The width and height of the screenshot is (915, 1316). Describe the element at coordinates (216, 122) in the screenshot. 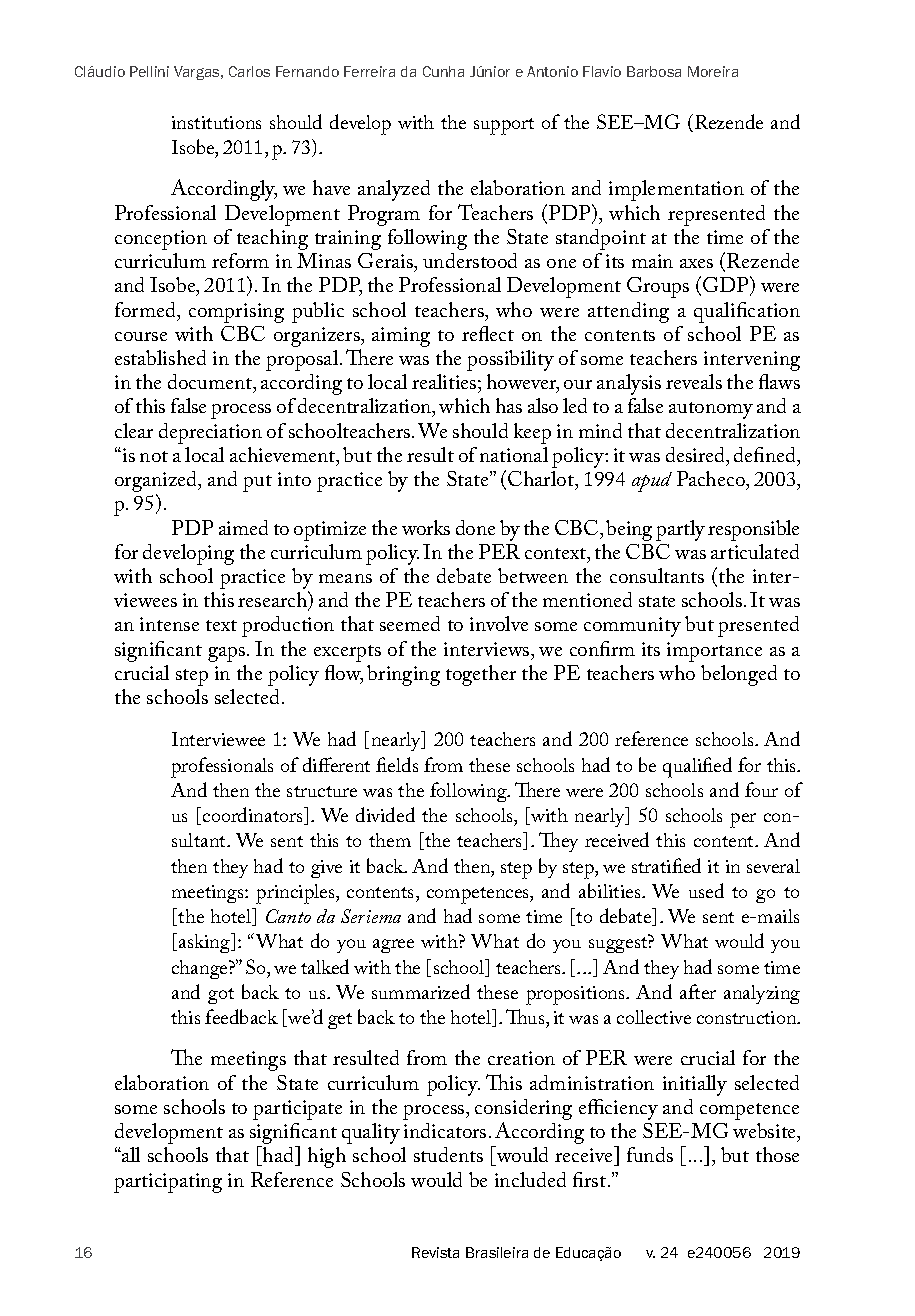

I see `institutions` at that location.
